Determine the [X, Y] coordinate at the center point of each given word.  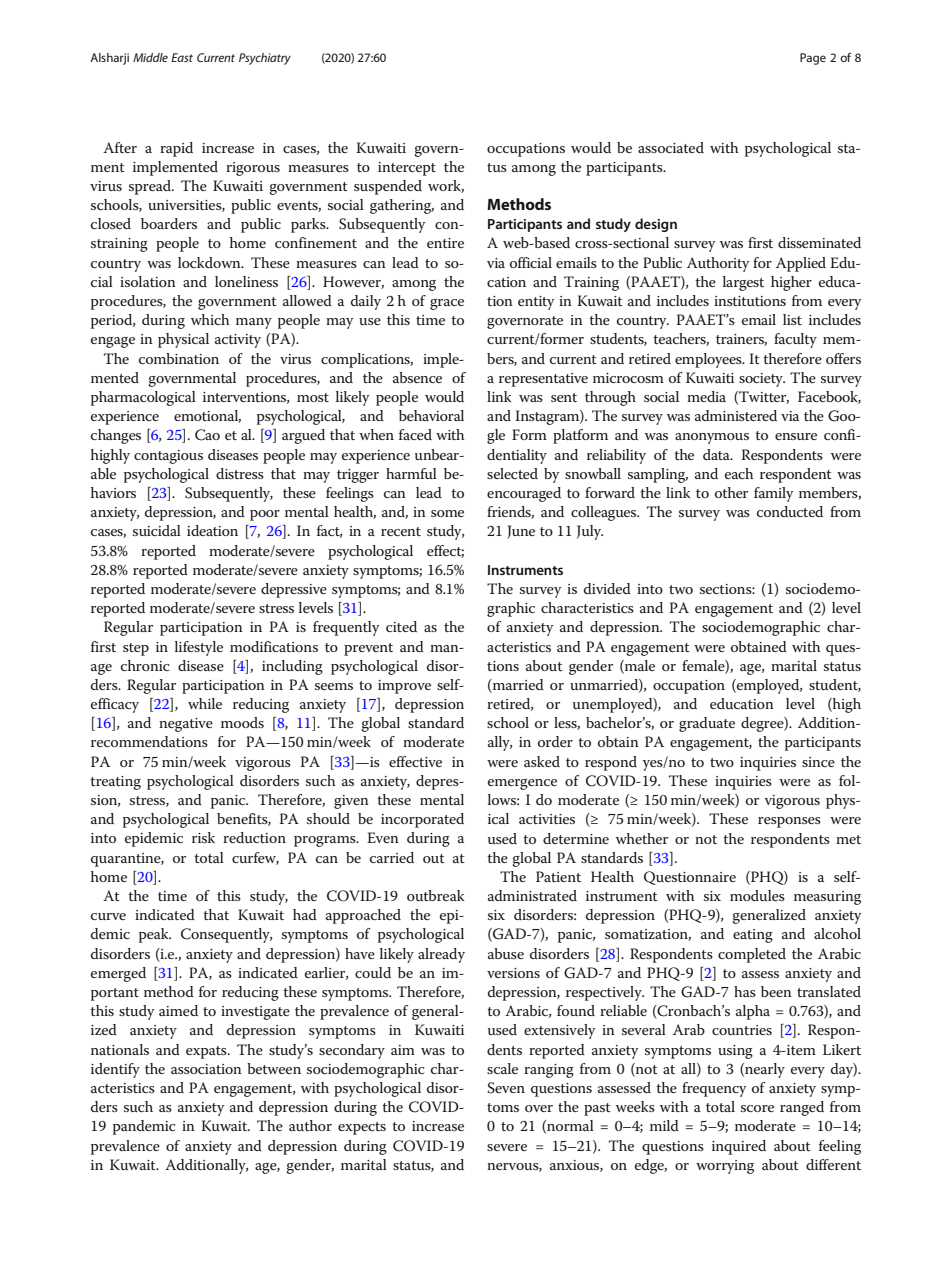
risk [203, 837]
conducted [790, 511]
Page [813, 59]
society [762, 380]
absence [417, 377]
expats [207, 1052]
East [182, 57]
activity [238, 341]
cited [401, 626]
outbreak [435, 895]
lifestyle [199, 648]
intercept [407, 169]
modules [757, 895]
